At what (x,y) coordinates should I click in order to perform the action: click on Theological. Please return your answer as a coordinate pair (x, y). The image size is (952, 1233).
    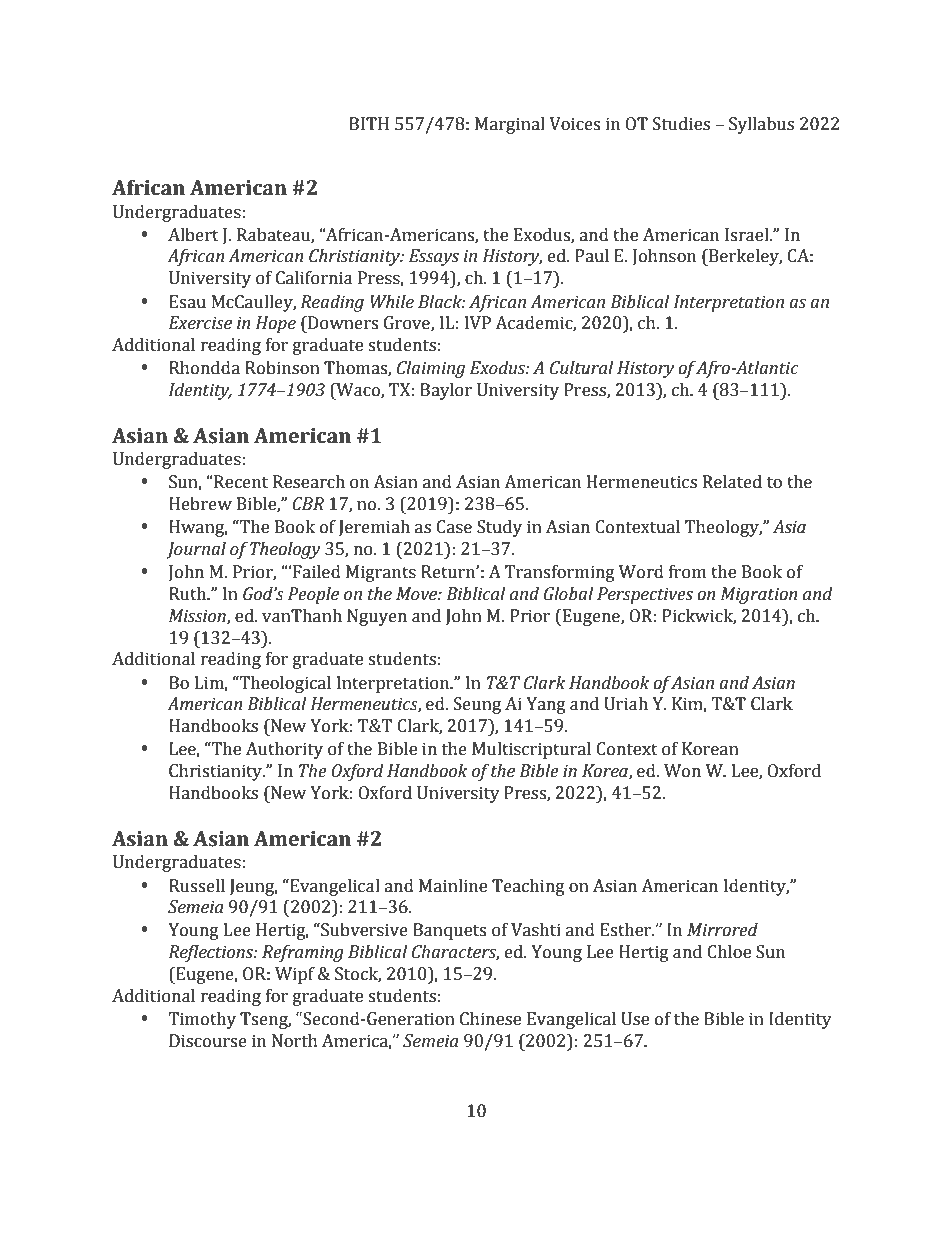
    Looking at the image, I should click on (284, 684).
